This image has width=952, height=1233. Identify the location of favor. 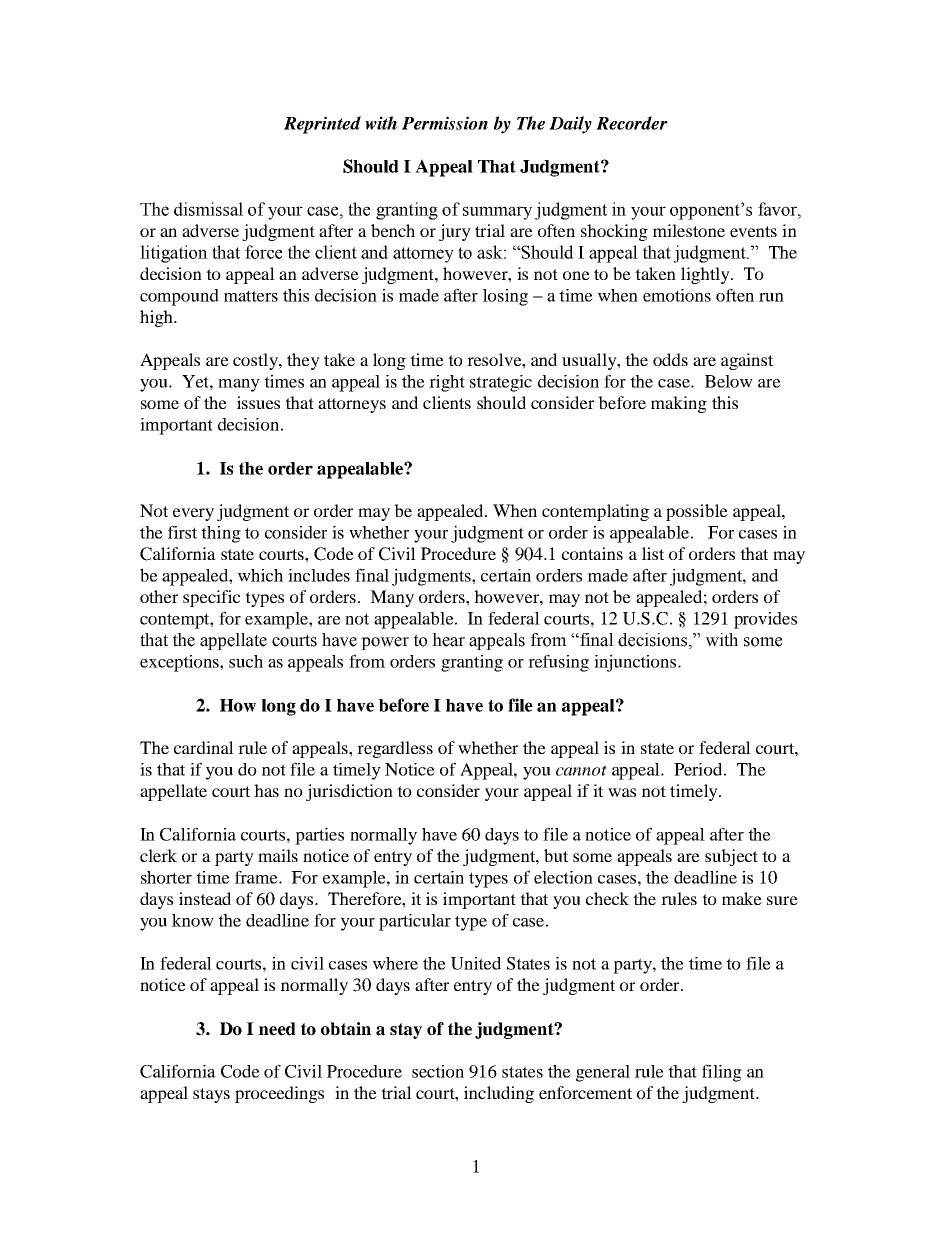
(778, 209).
